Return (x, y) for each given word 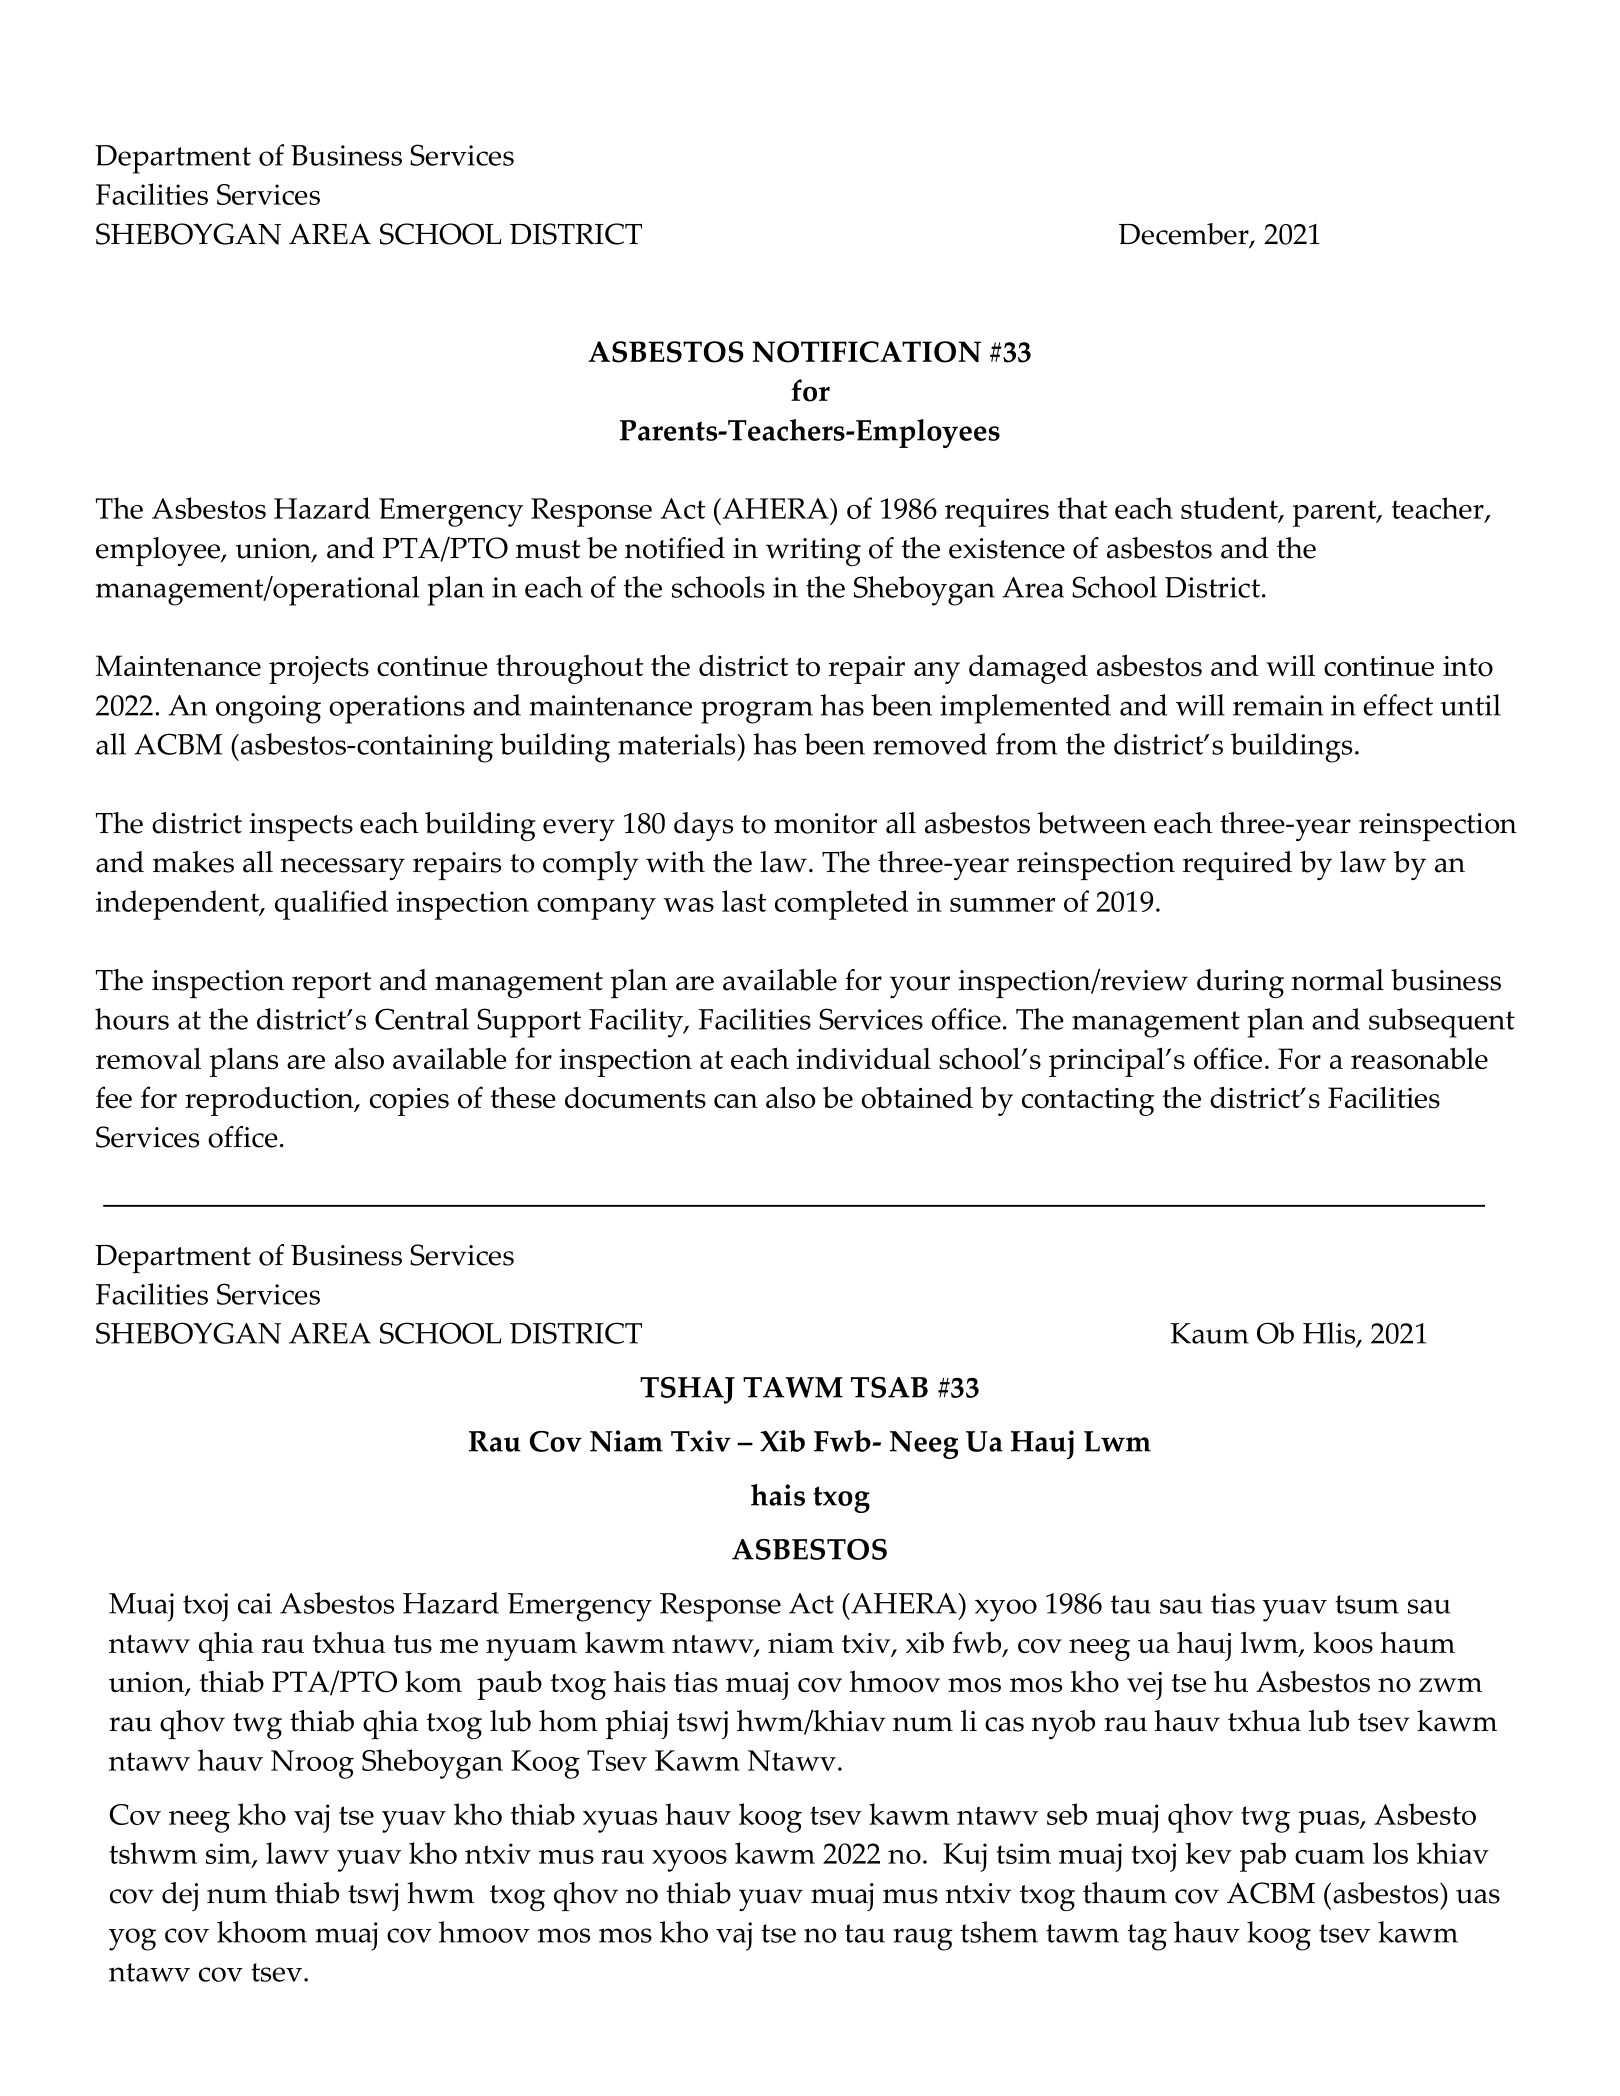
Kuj (965, 1857)
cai (255, 1603)
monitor (825, 823)
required (1237, 865)
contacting (1088, 1102)
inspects (301, 827)
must (548, 549)
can (736, 1101)
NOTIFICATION (866, 352)
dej (180, 1896)
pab (1263, 1857)
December (1185, 235)
